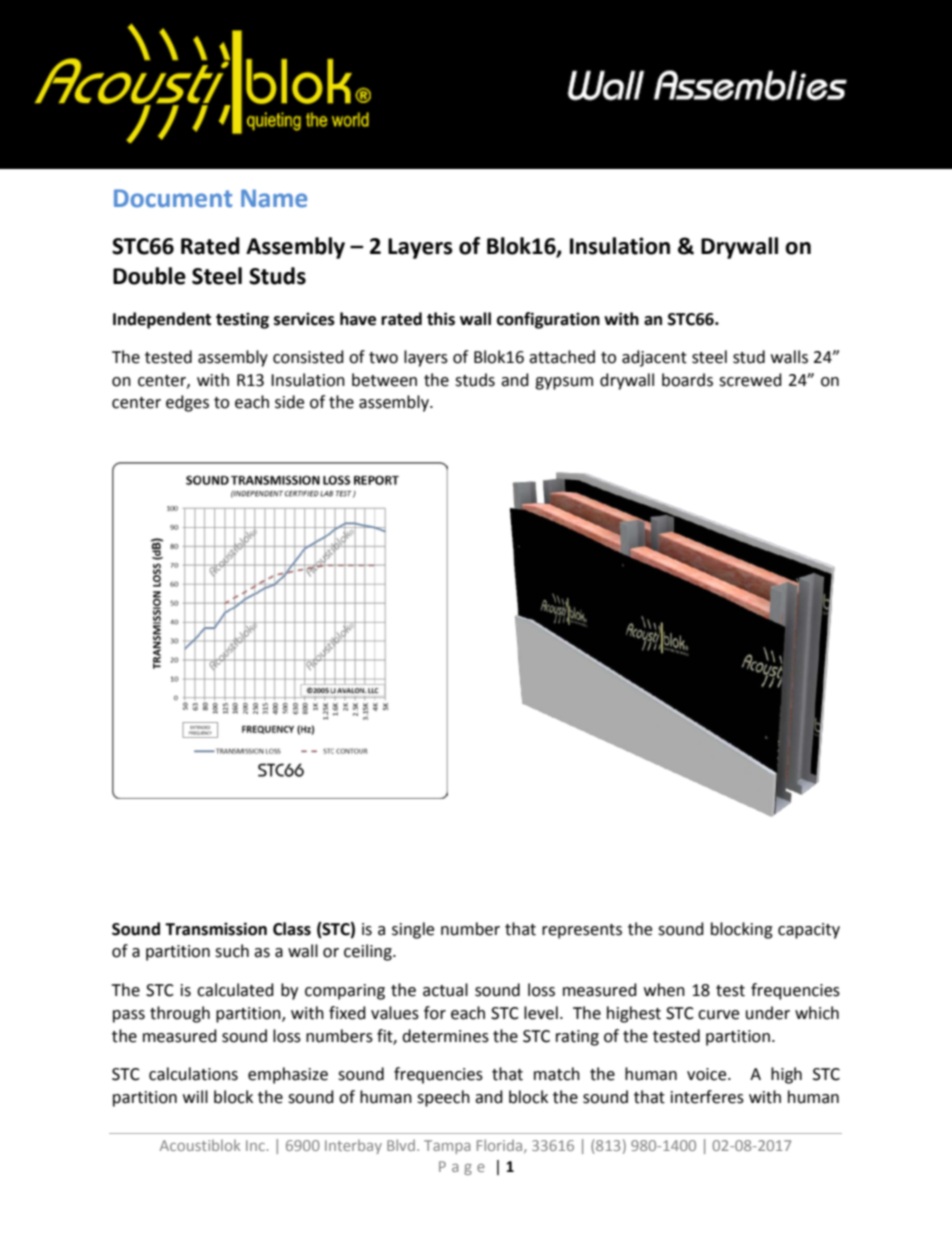 The image size is (952, 1233). I want to click on such, so click(232, 951).
